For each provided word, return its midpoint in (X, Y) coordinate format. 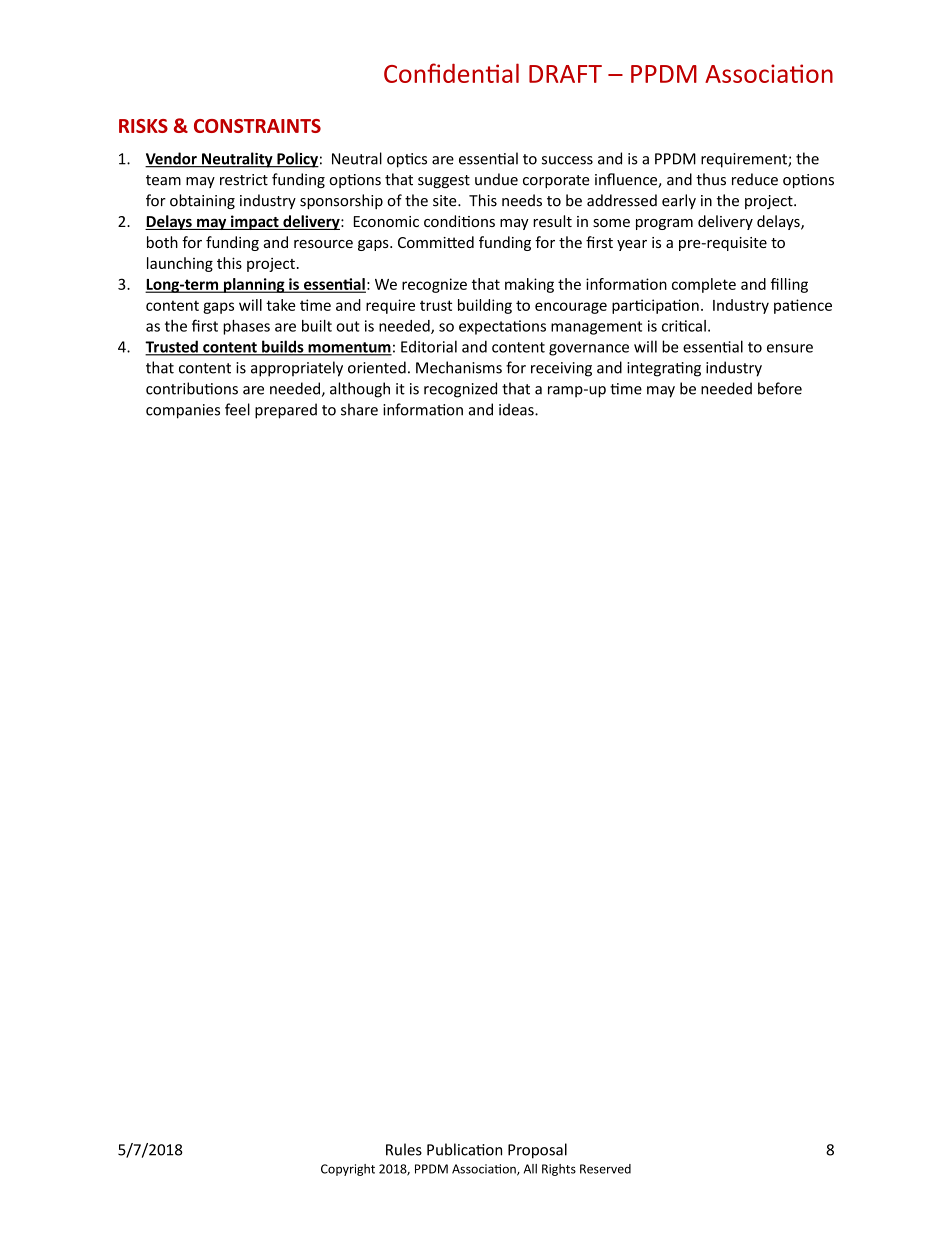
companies (183, 411)
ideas (517, 409)
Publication (464, 1149)
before (780, 388)
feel (237, 409)
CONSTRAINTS (257, 126)
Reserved (605, 1169)
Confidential (451, 73)
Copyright (348, 1170)
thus (711, 179)
